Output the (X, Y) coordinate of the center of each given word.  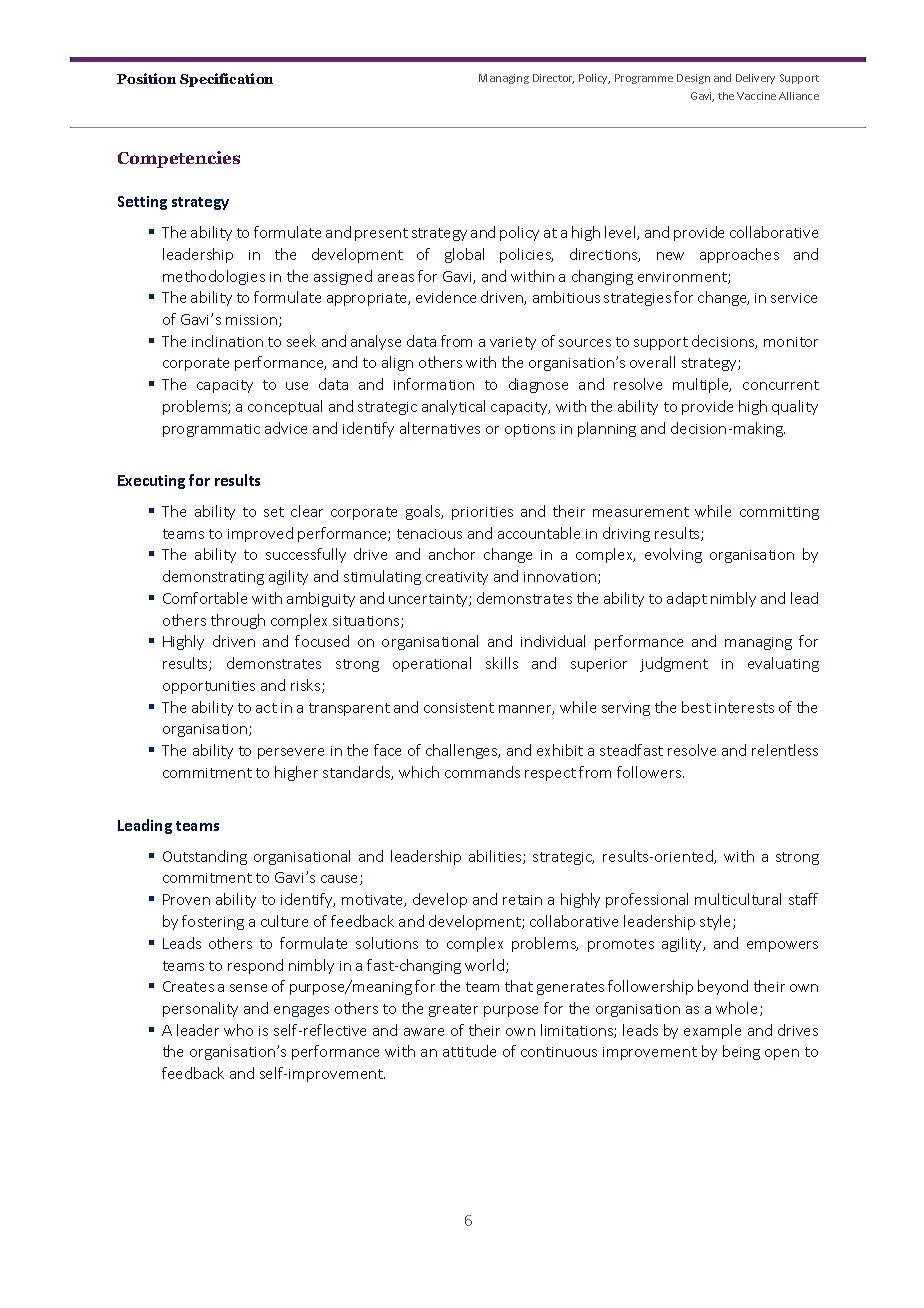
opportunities (209, 687)
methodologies (214, 277)
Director (553, 79)
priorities (482, 513)
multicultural (738, 899)
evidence (446, 297)
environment (683, 278)
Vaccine (756, 96)
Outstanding (205, 857)
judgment (674, 664)
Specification (226, 80)
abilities (496, 857)
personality (200, 1009)
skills (502, 663)
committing (779, 513)
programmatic (211, 430)
